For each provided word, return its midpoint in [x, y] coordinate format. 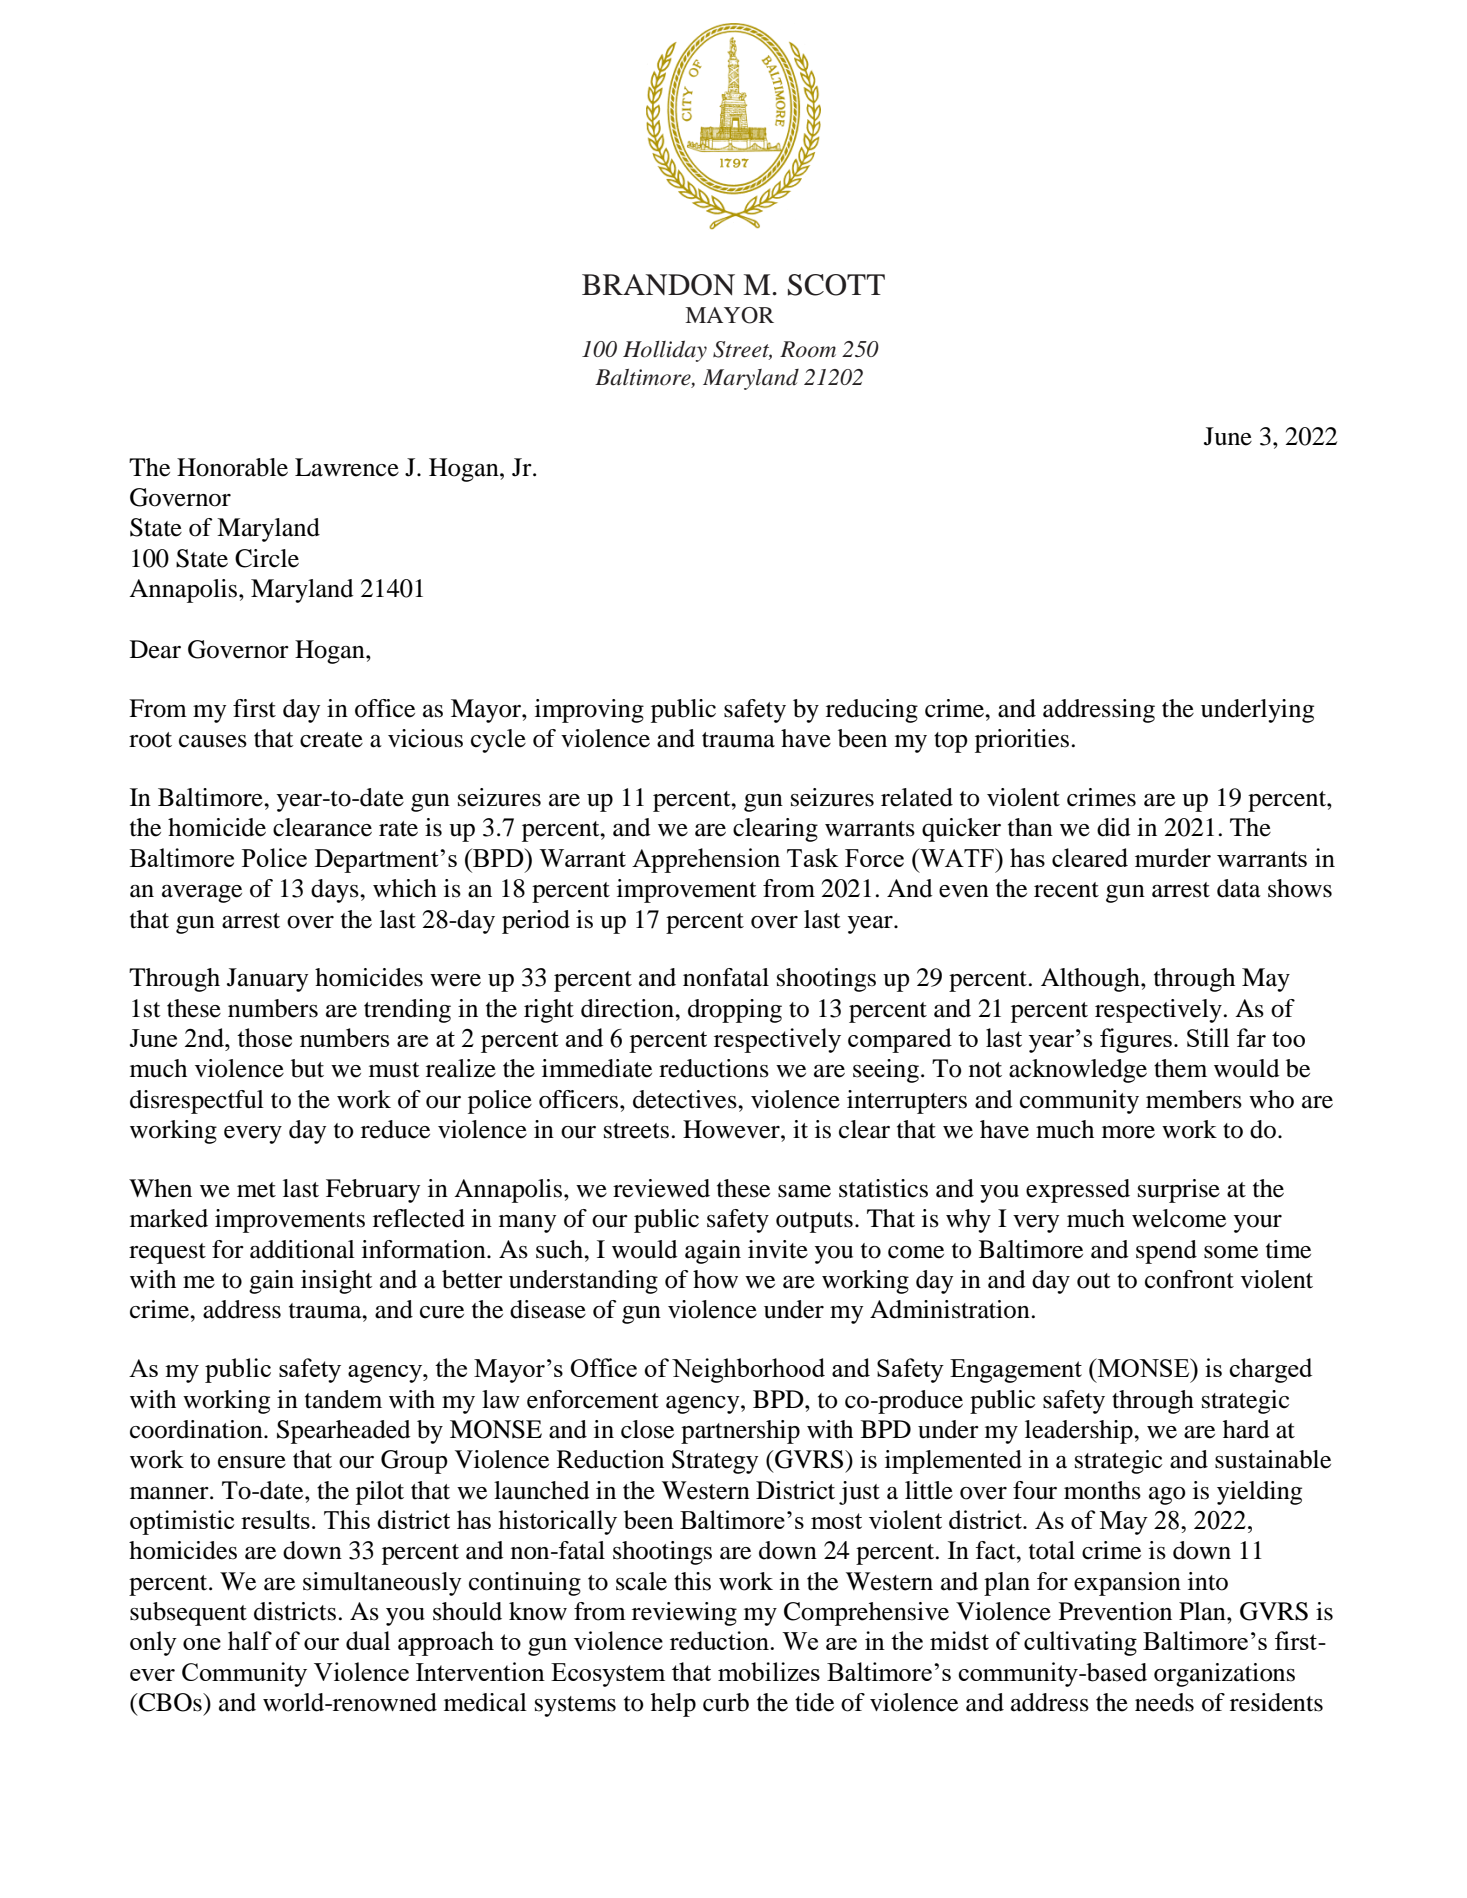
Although [1091, 980]
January [267, 980]
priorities [1022, 741]
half [250, 1640]
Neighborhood [748, 1370]
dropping [735, 1011]
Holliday [665, 351]
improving [589, 711]
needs [1164, 1702]
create [331, 740]
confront [1189, 1279]
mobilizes [769, 1671]
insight [337, 1282]
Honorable [232, 467]
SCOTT [836, 285]
